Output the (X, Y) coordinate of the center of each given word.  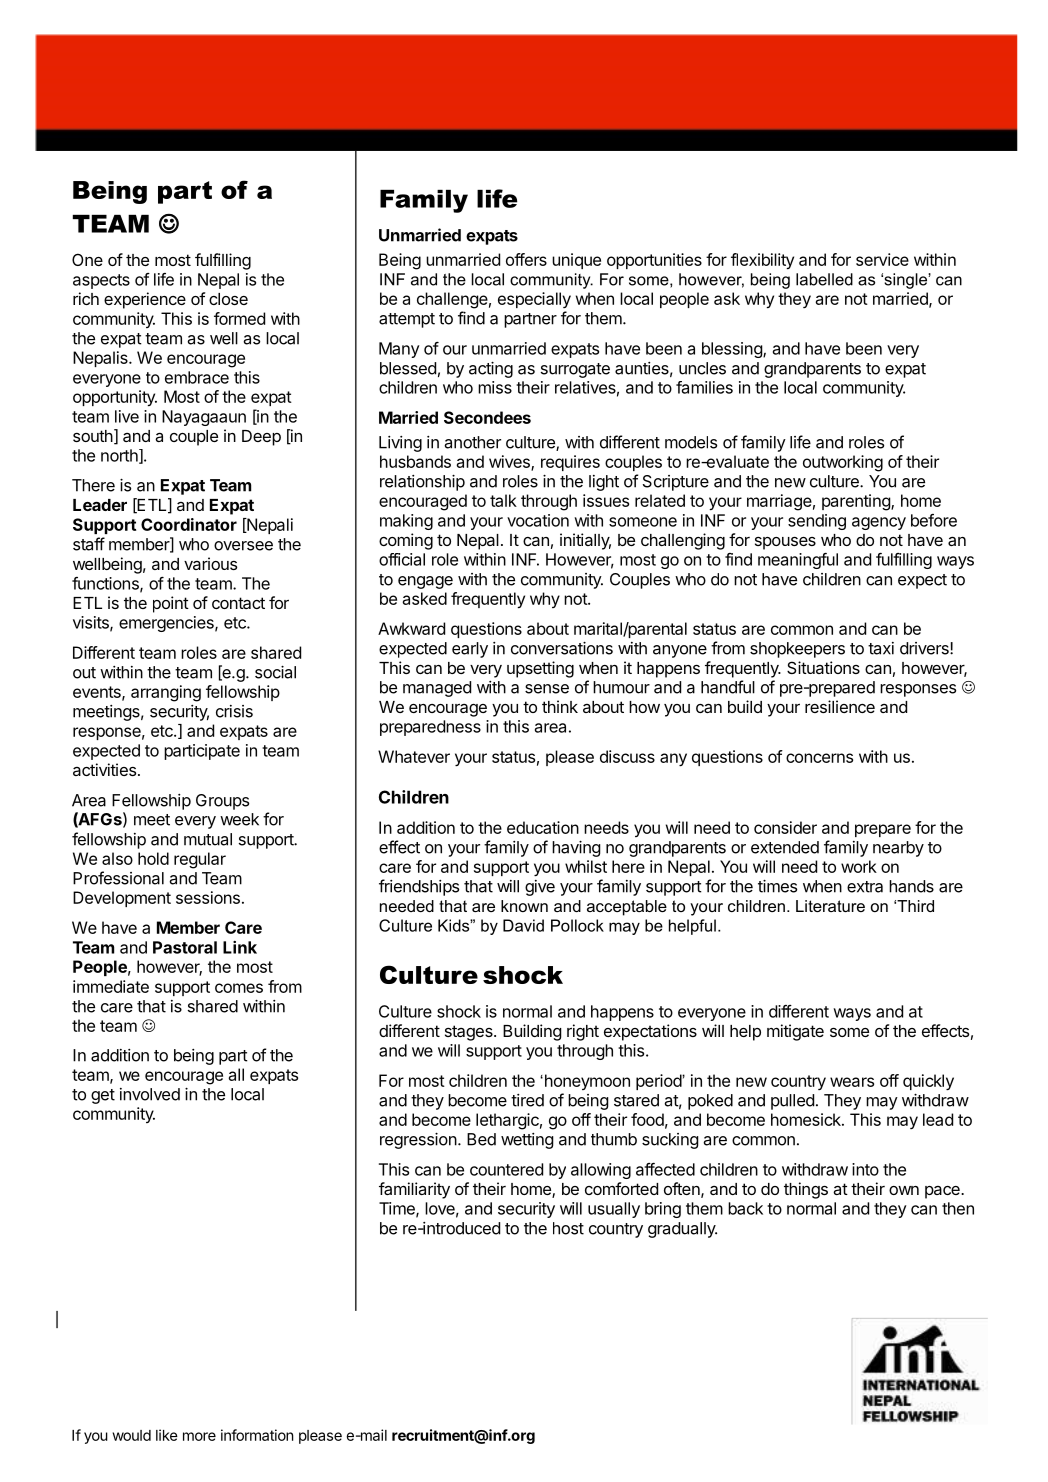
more (199, 1436)
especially (534, 300)
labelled (824, 279)
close (228, 299)
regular (200, 860)
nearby (898, 849)
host (568, 1228)
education (543, 827)
